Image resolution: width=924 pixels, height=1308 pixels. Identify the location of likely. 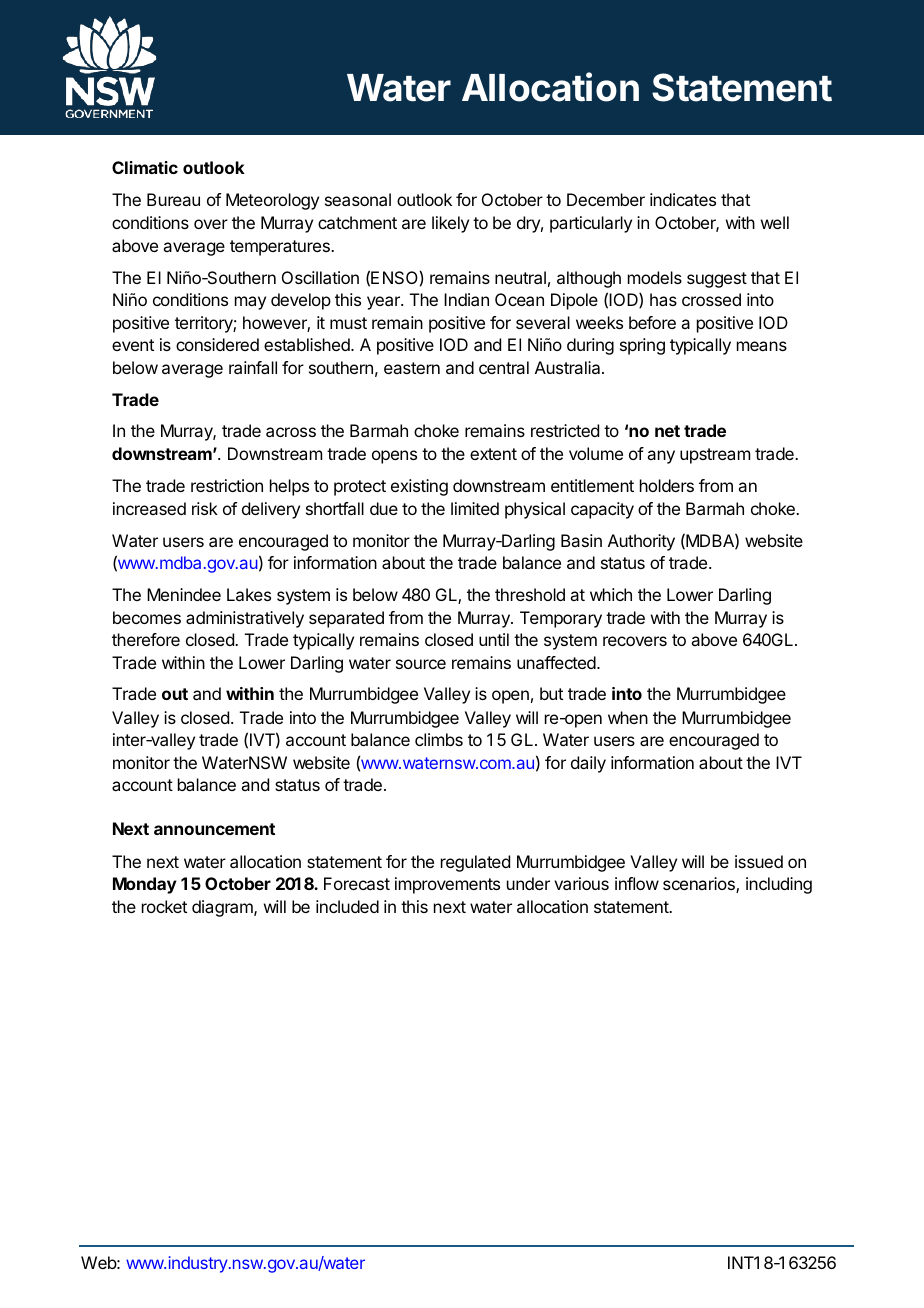
(450, 224).
